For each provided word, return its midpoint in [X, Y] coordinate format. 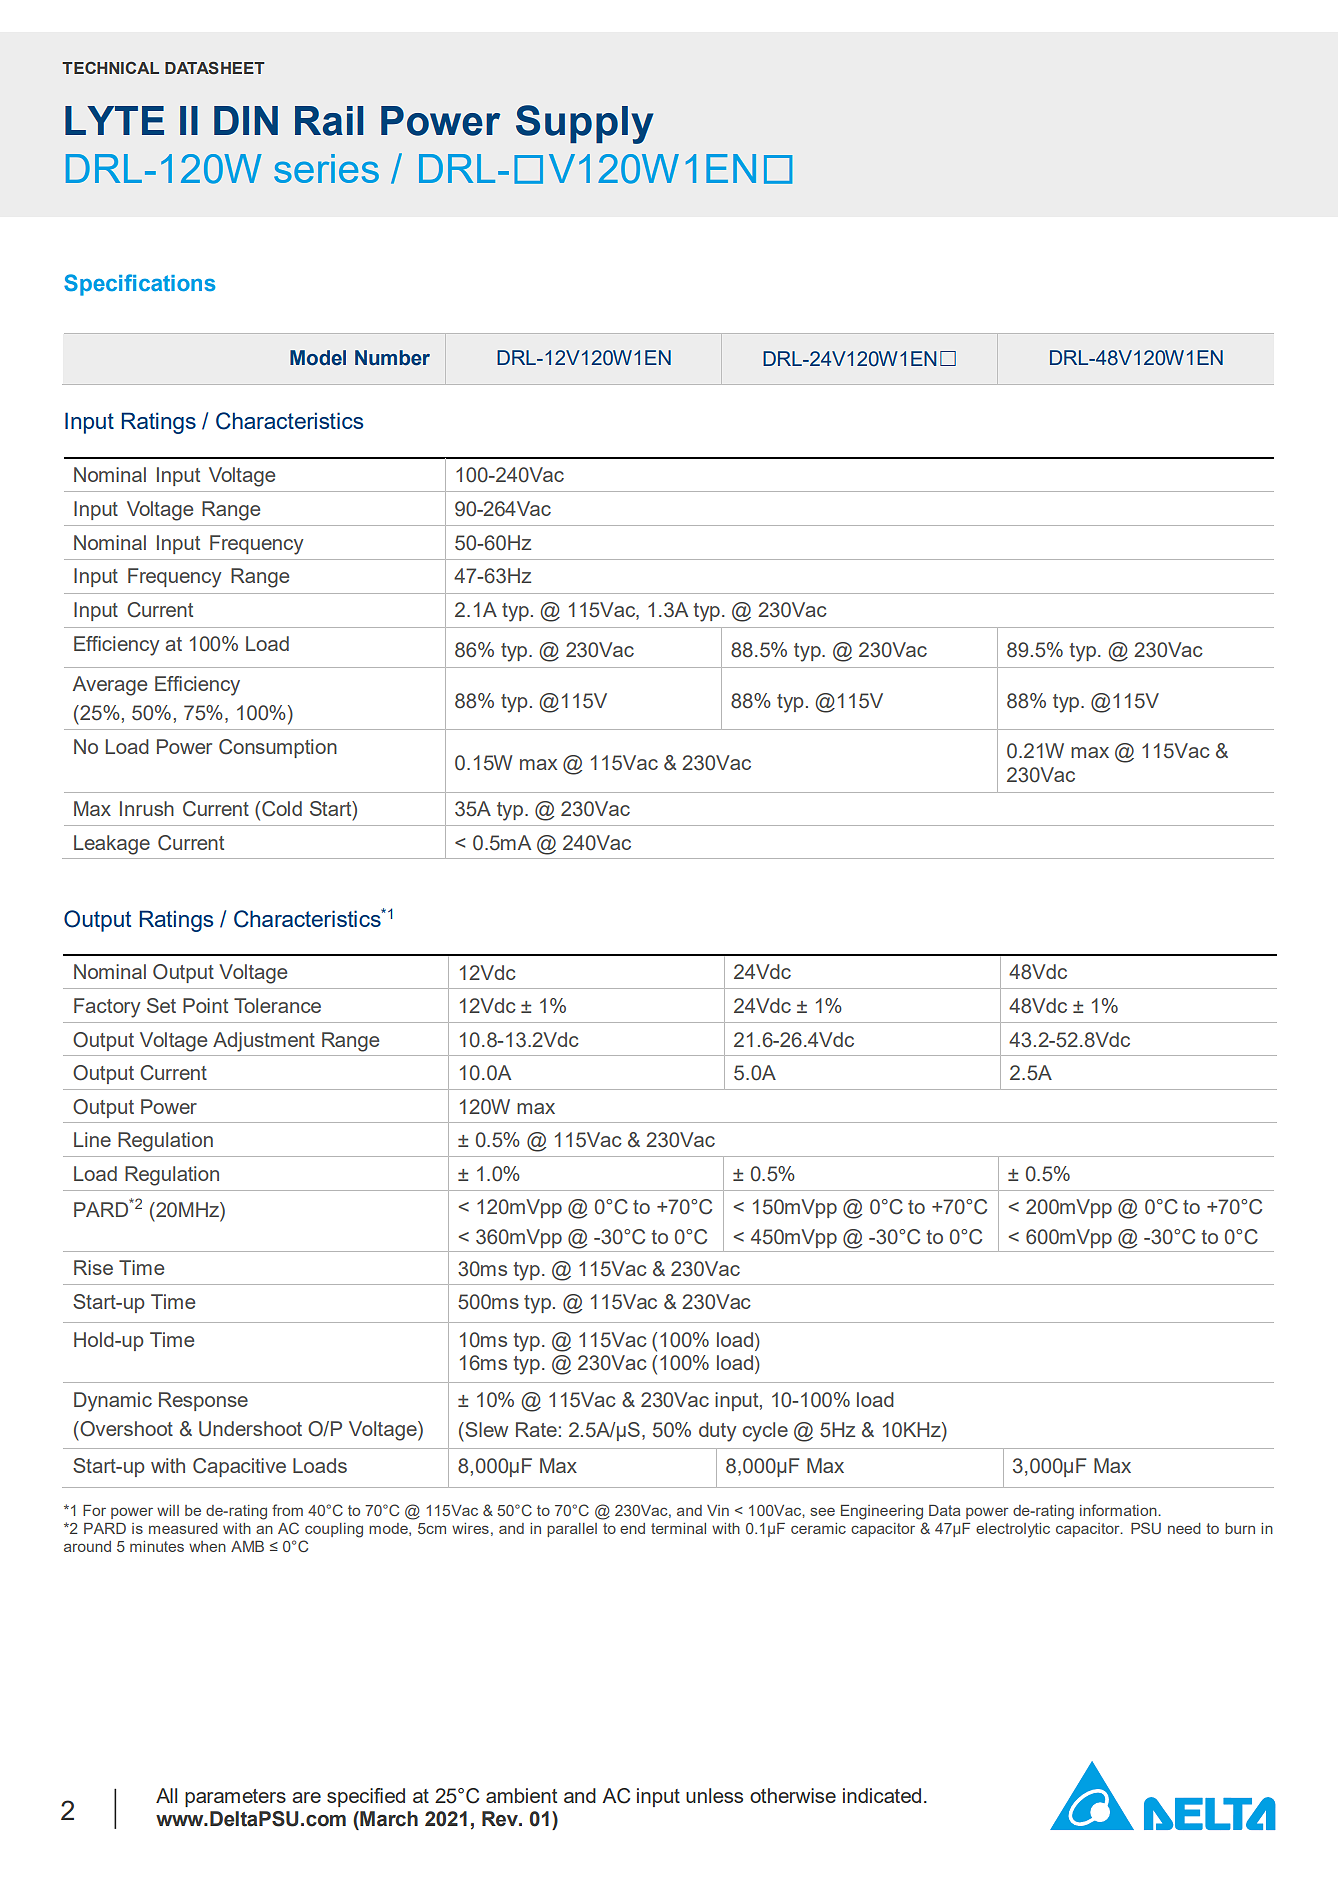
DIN [246, 120]
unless [714, 1795]
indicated [882, 1795]
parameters [235, 1798]
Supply [584, 124]
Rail [329, 121]
